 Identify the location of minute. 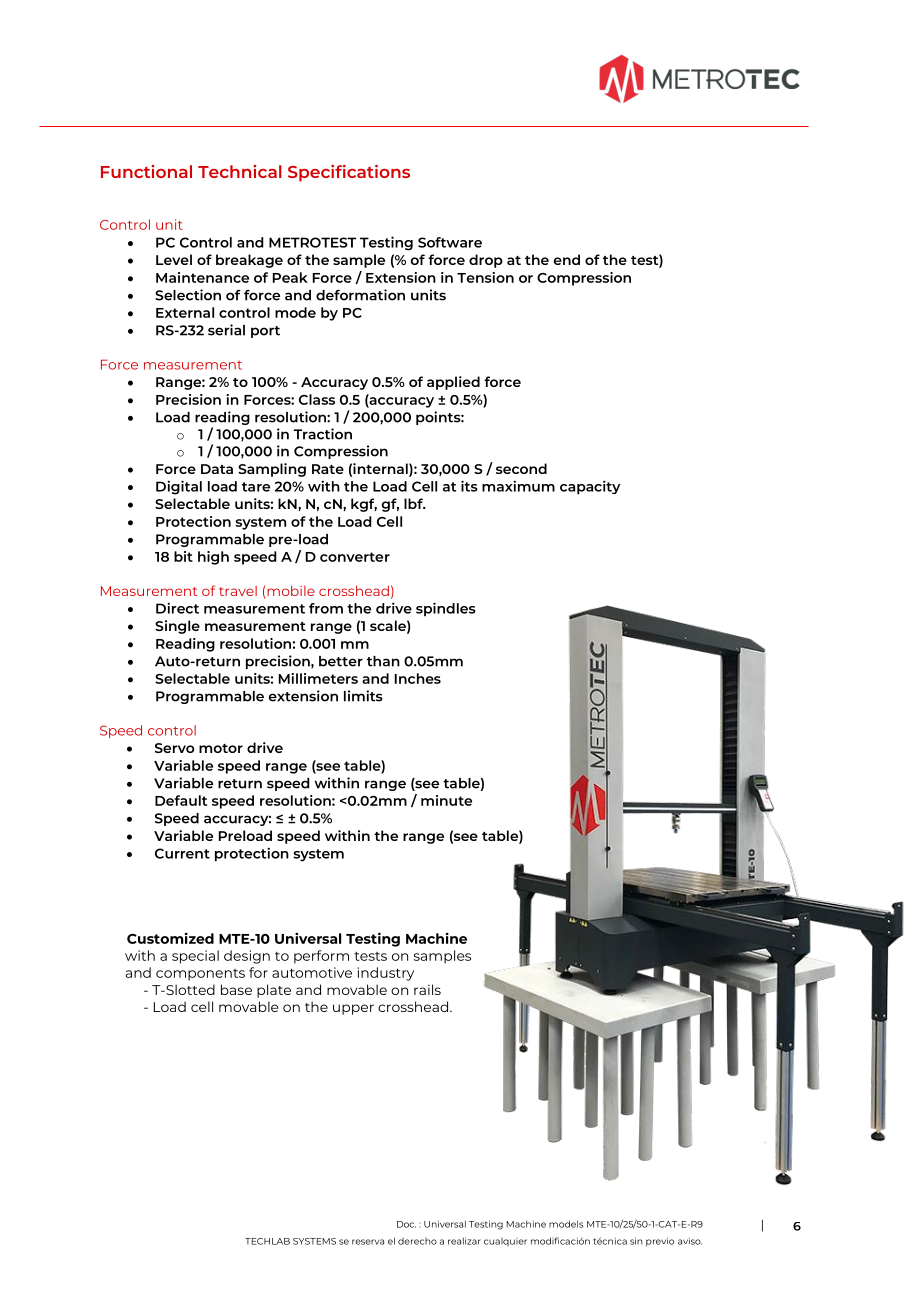
(446, 800).
